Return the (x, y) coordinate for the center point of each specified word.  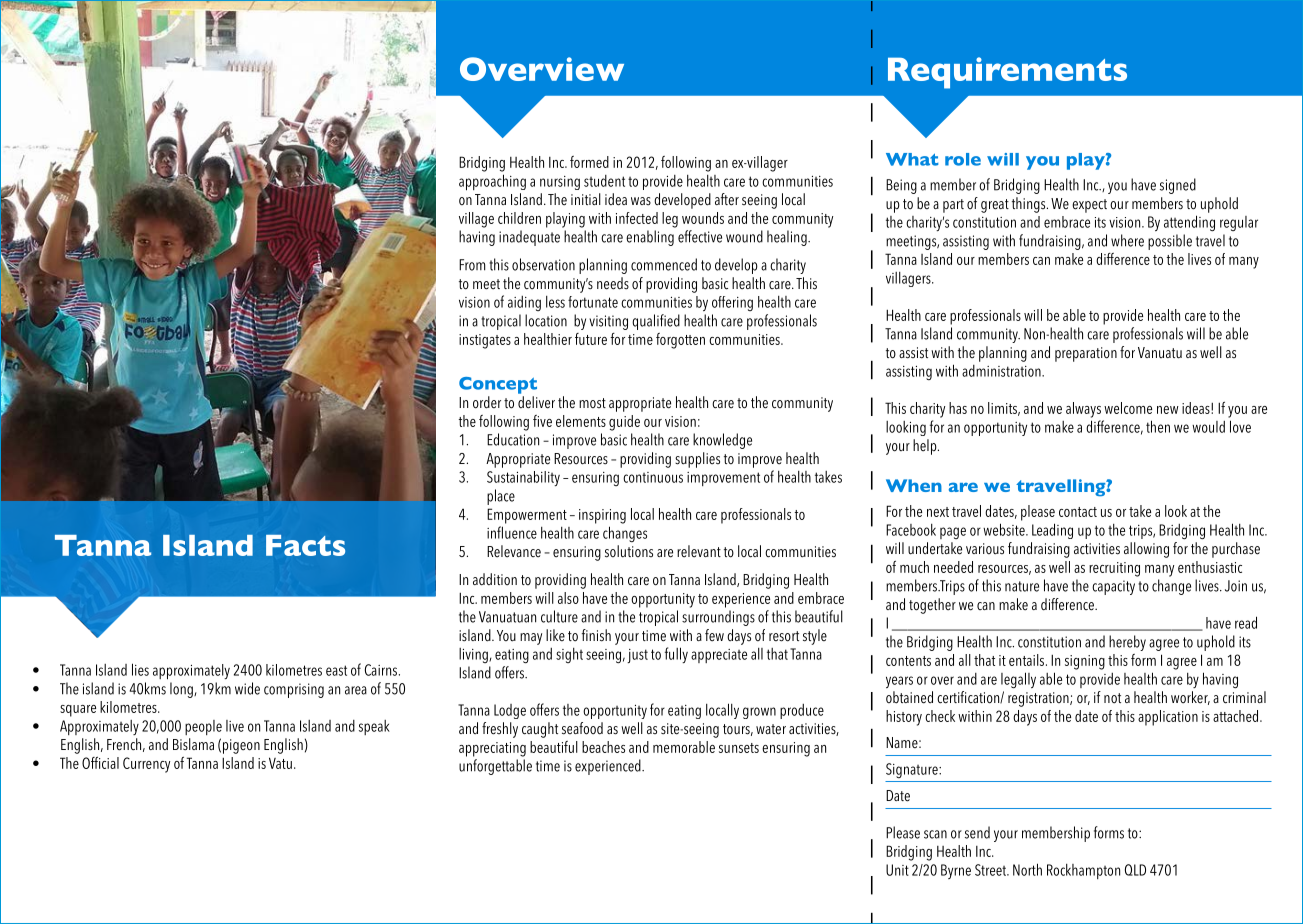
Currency (146, 765)
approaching (492, 182)
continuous (653, 477)
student (604, 181)
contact (1078, 512)
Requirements (1007, 73)
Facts (305, 545)
